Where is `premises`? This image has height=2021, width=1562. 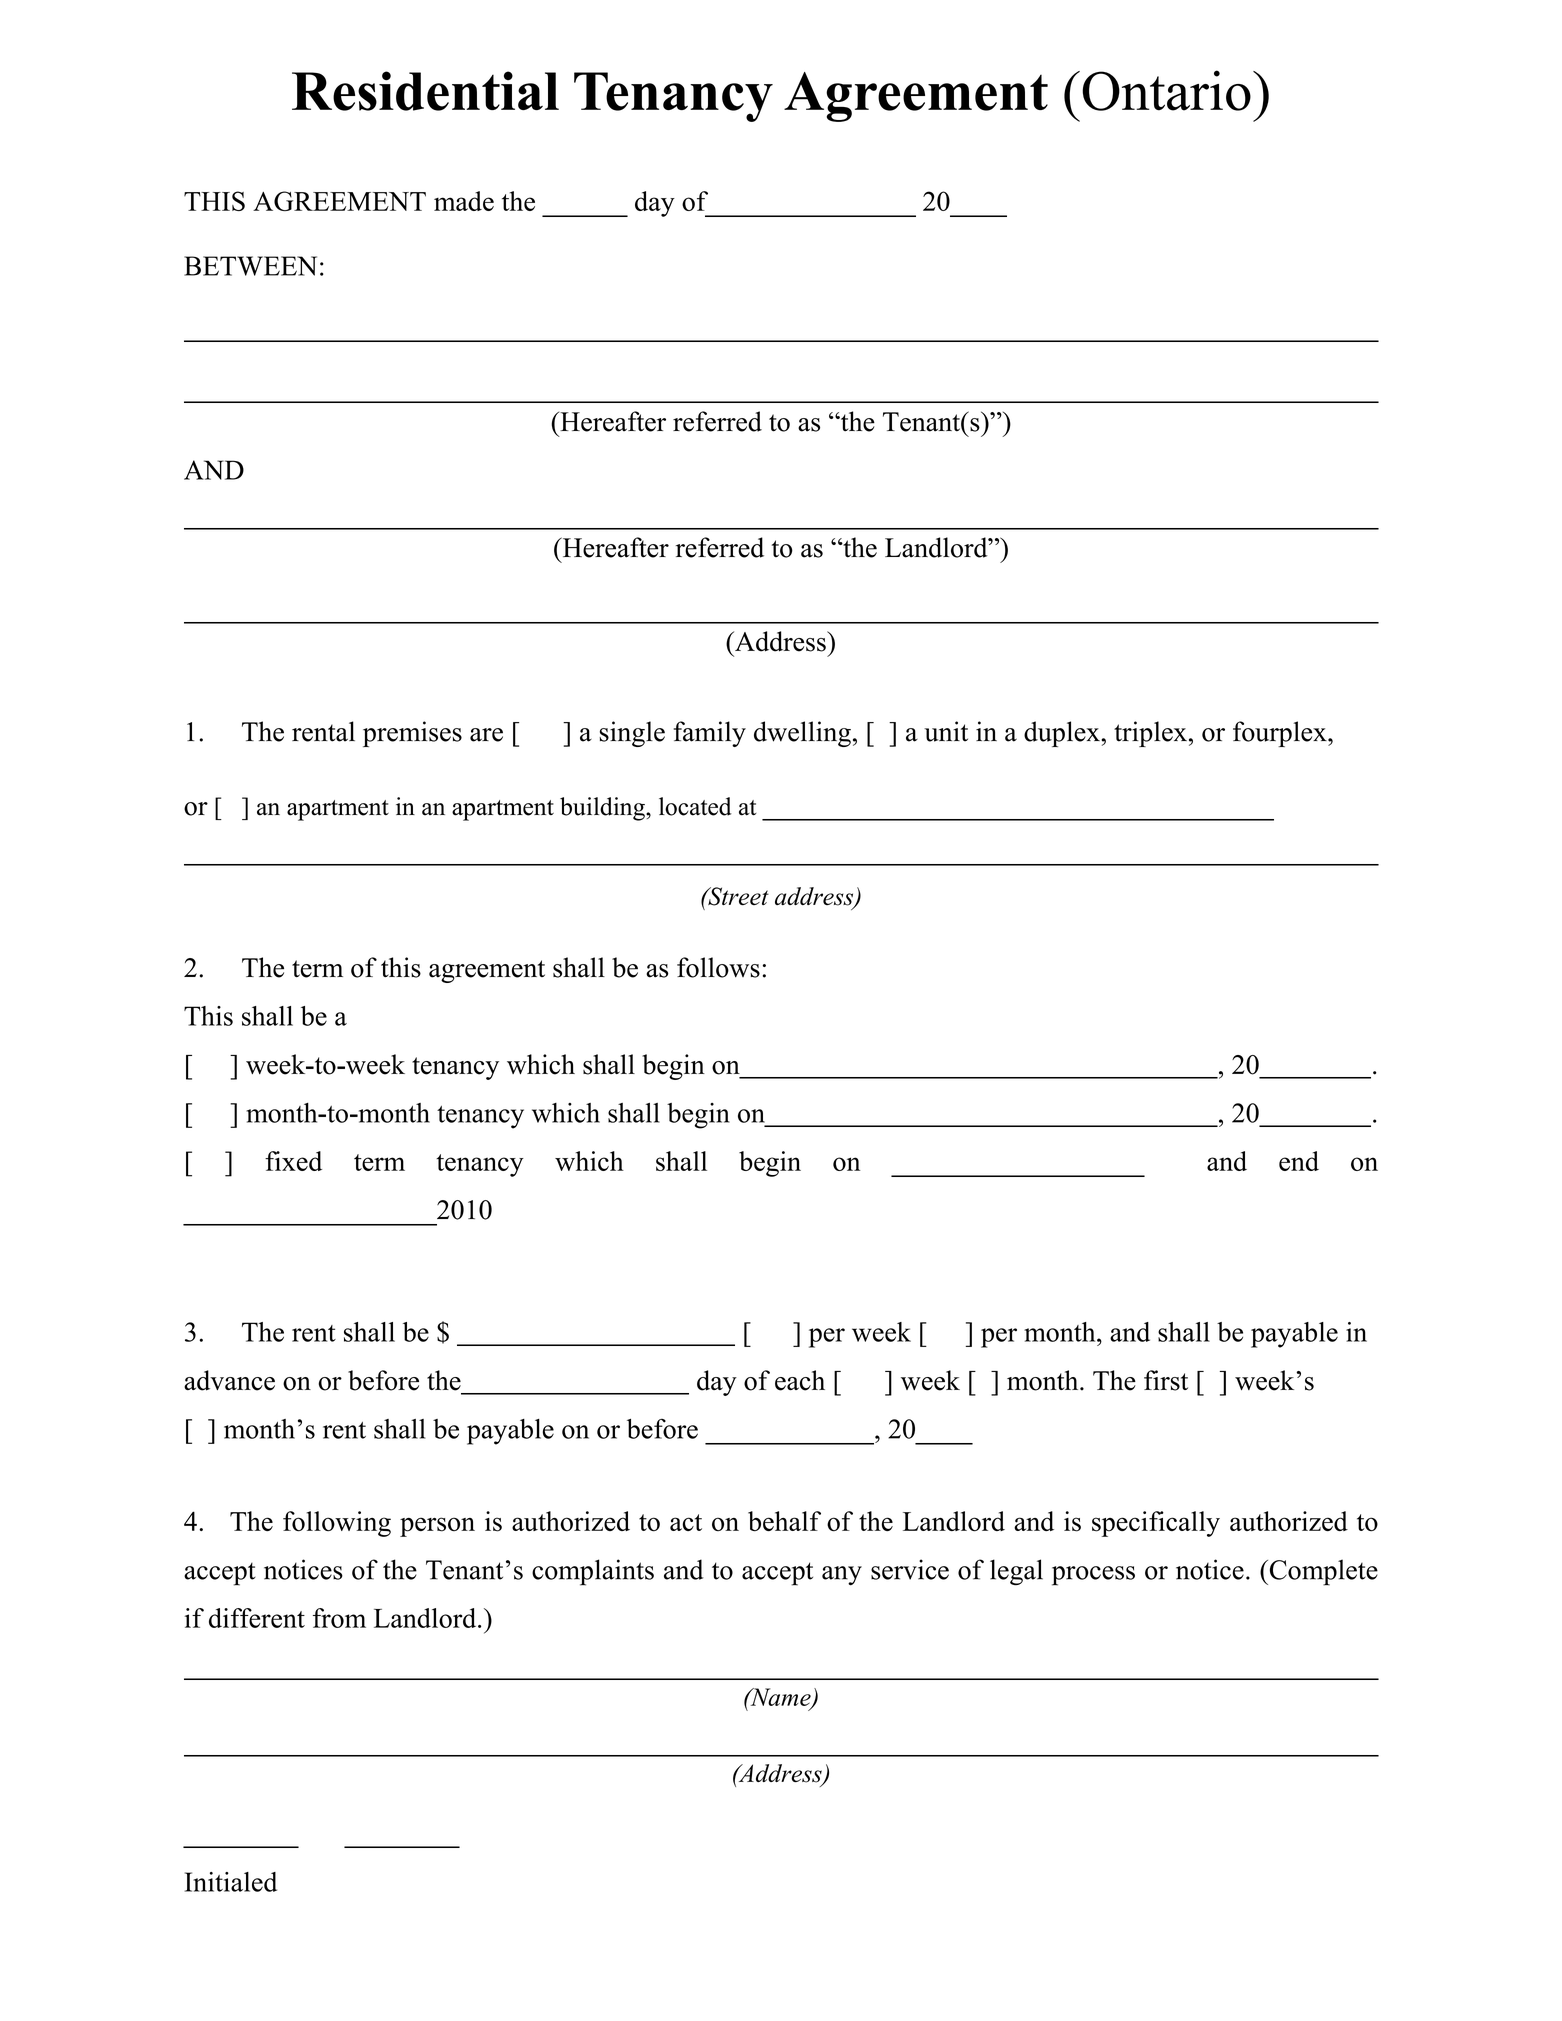
premises is located at coordinates (412, 734).
